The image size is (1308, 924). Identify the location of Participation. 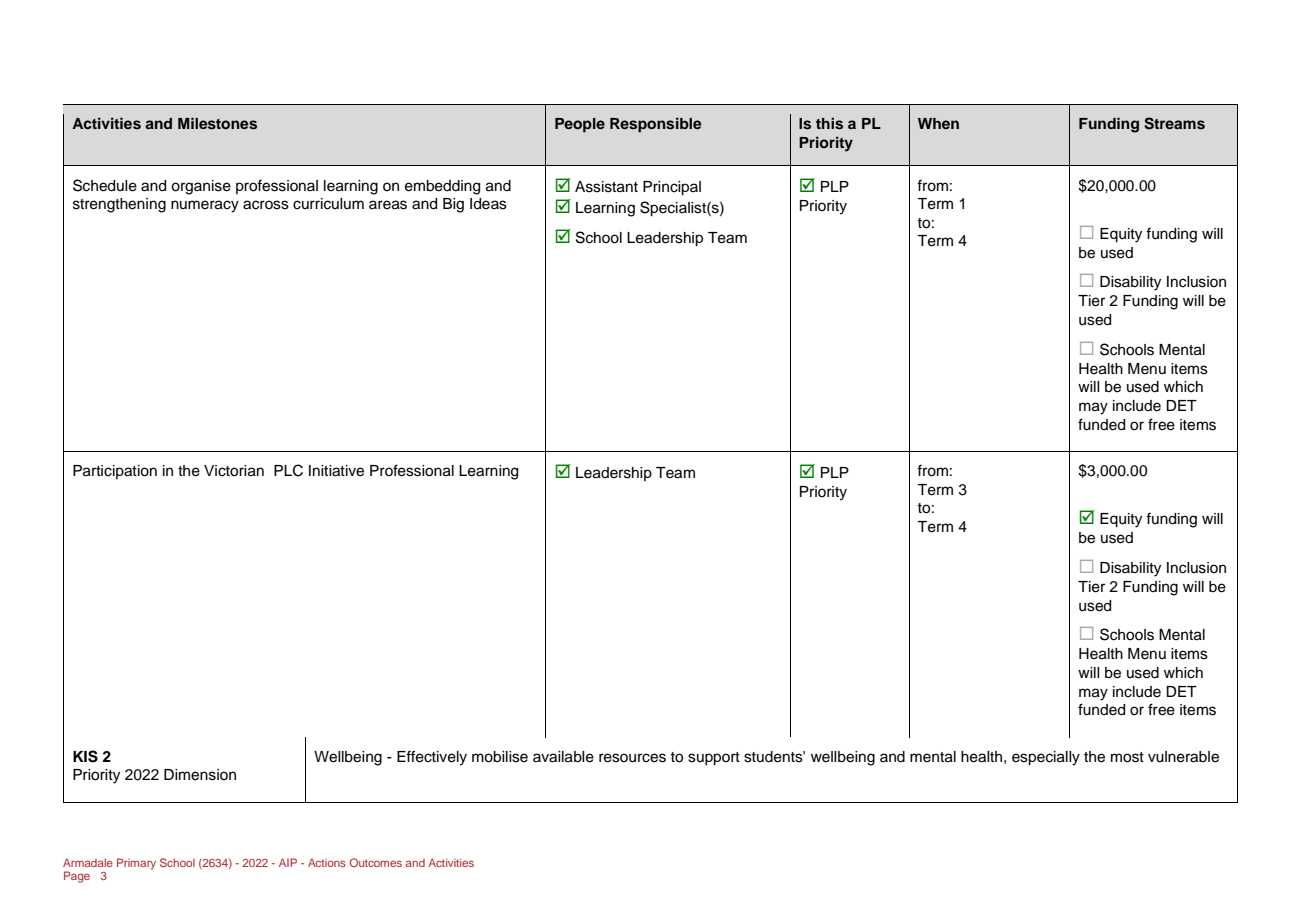
(115, 472).
